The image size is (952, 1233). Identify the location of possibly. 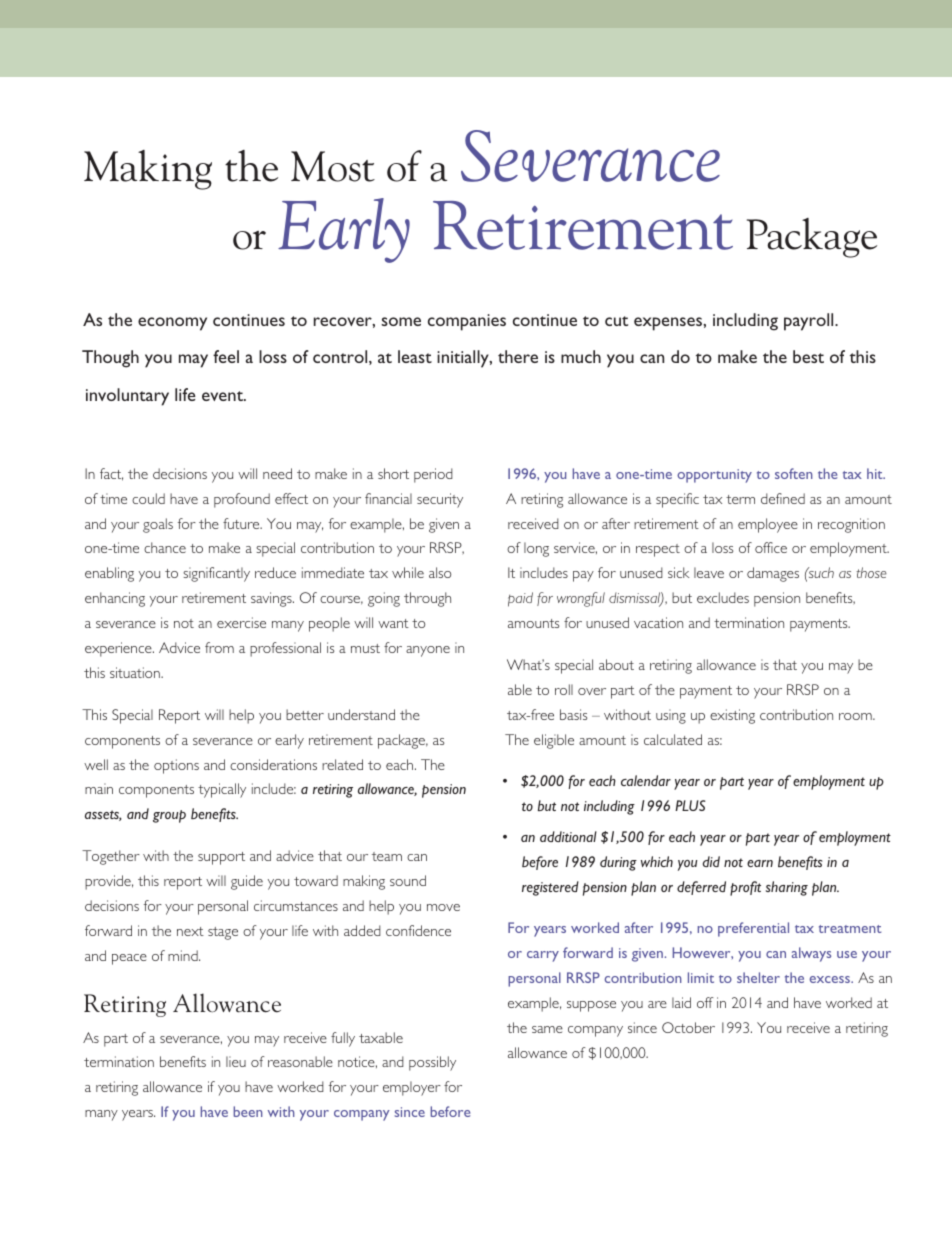
(432, 1063).
